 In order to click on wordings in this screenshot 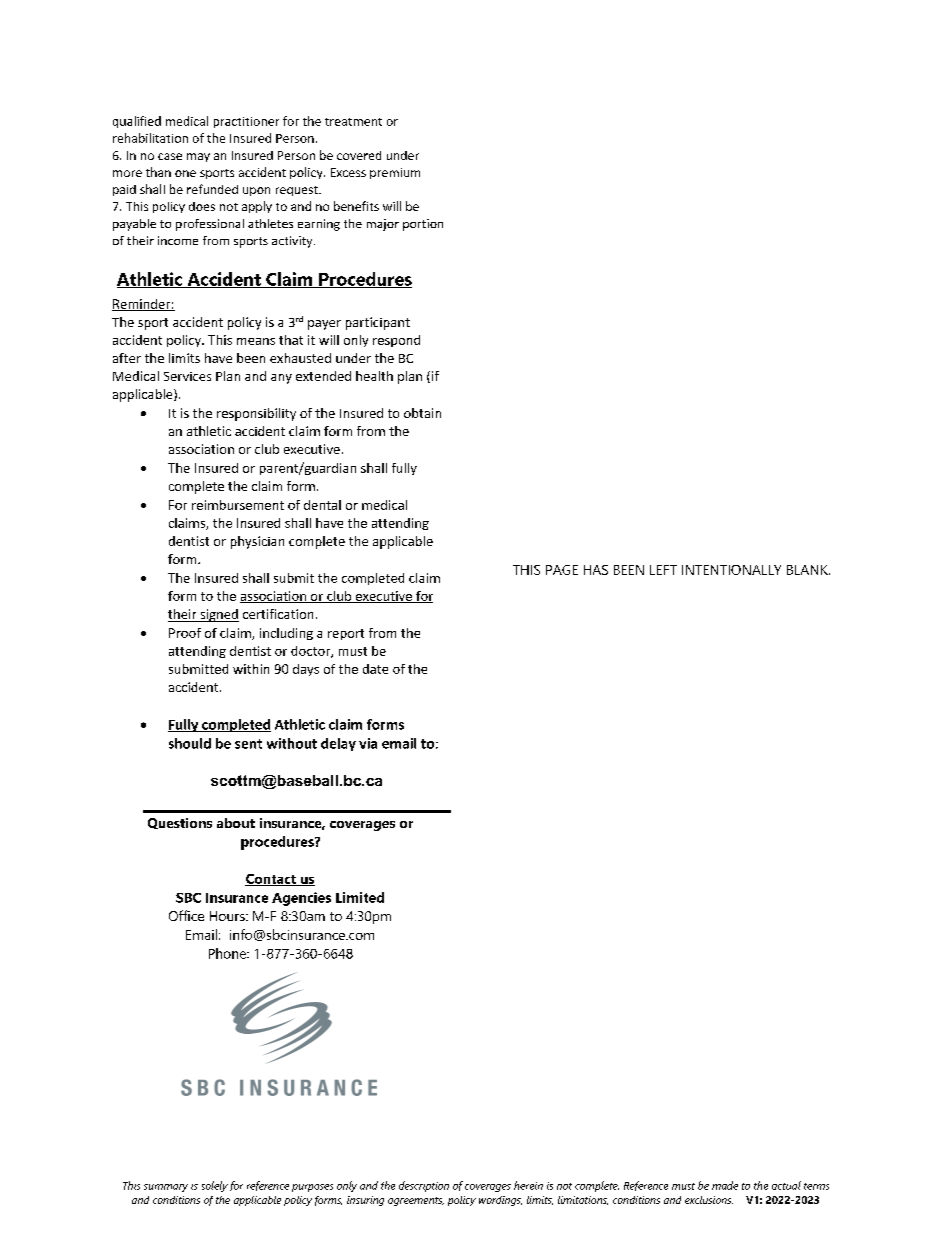, I will do `click(500, 1201)`.
